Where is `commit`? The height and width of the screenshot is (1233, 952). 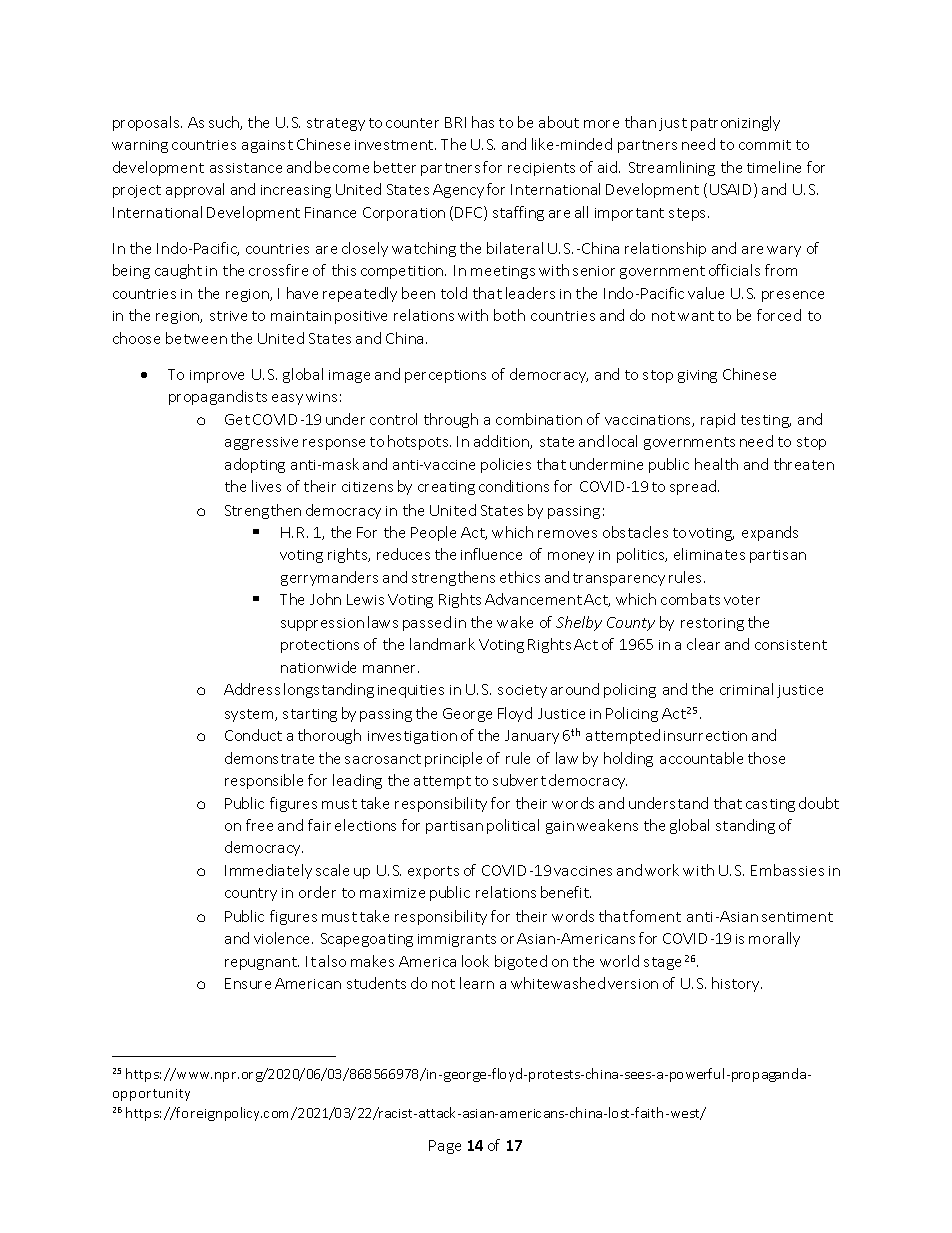
commit is located at coordinates (765, 145).
